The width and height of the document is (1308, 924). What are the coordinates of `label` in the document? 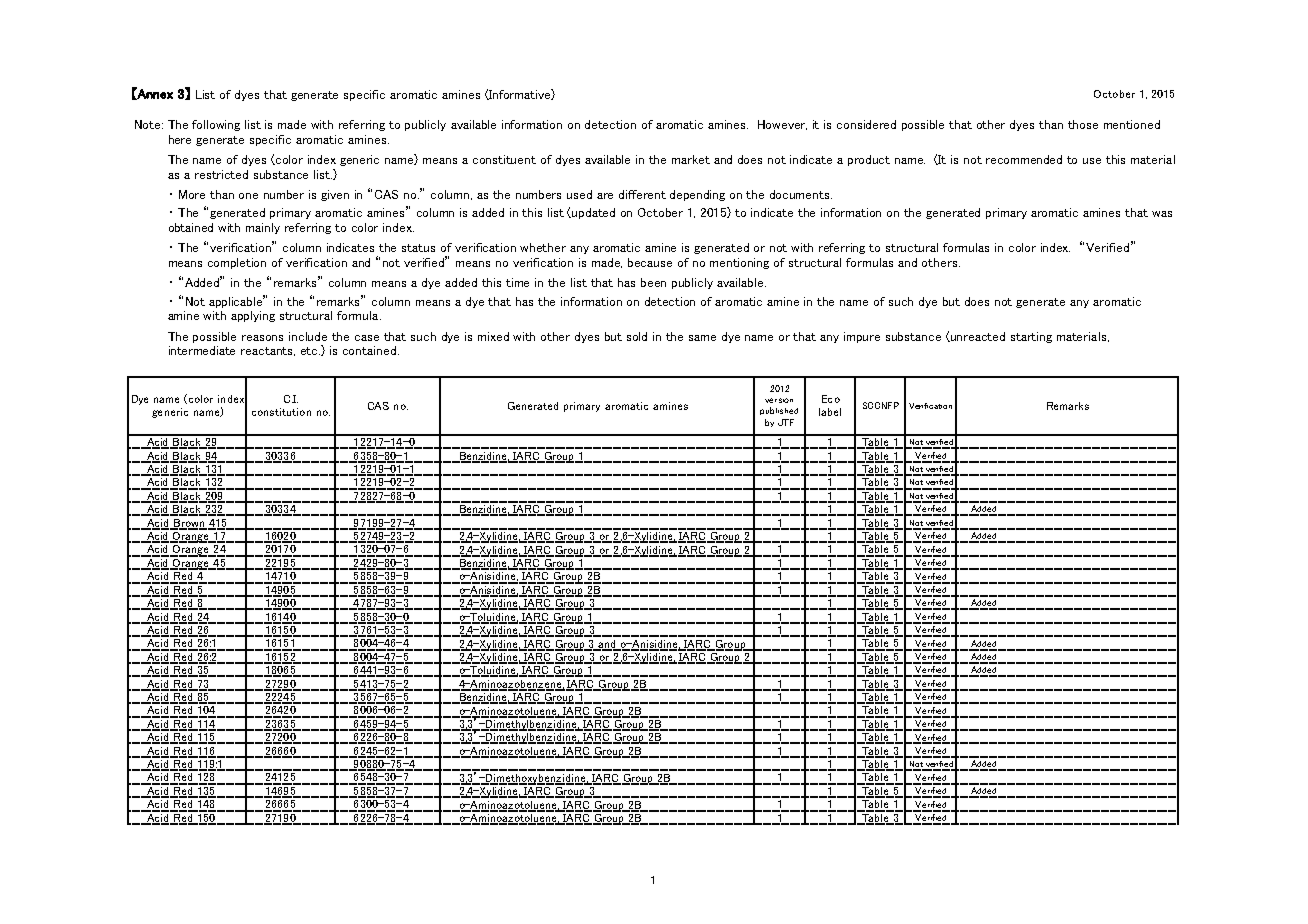 It's located at (830, 412).
